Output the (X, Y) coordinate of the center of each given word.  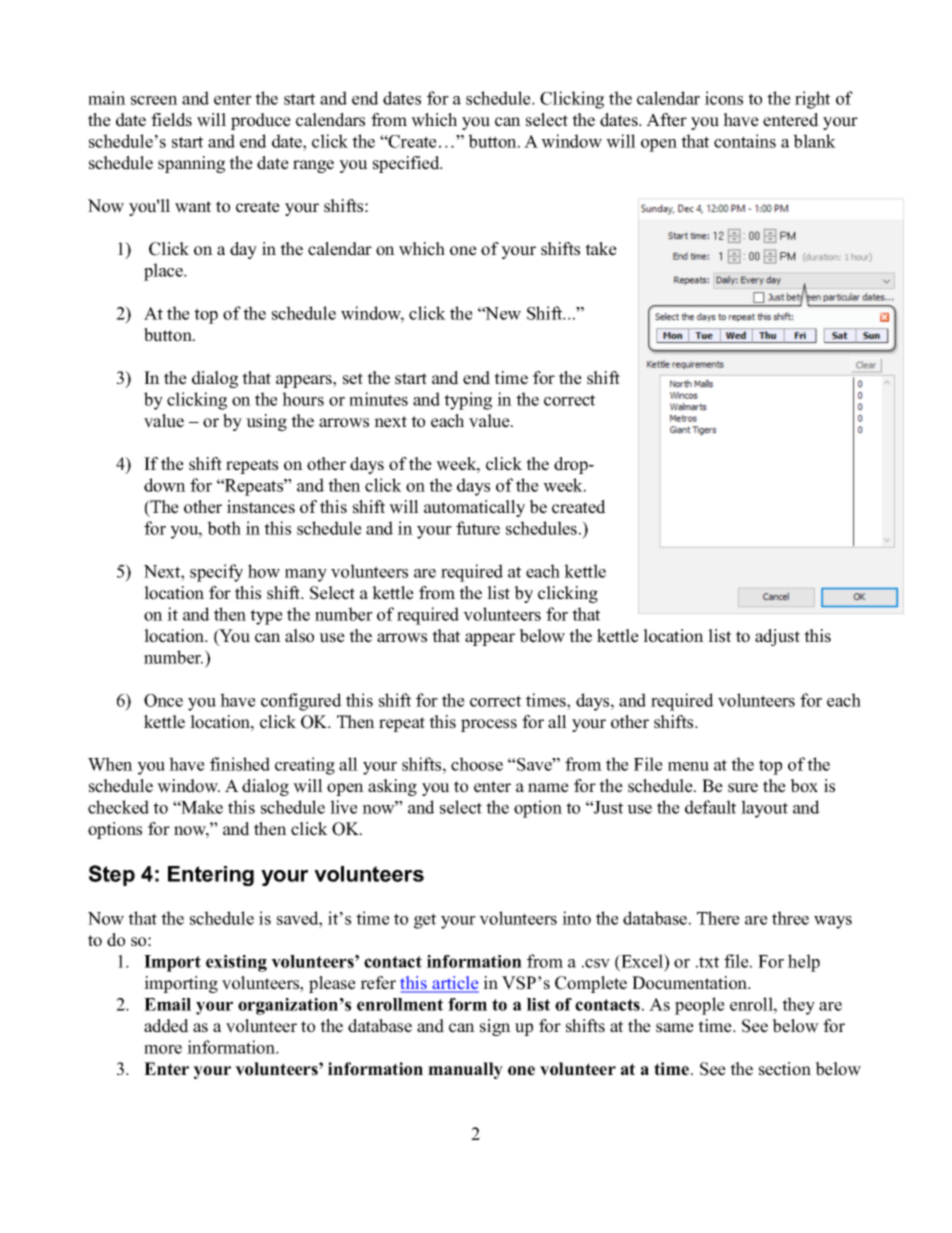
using (266, 422)
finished (240, 764)
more (163, 1049)
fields (171, 120)
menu (688, 766)
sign (495, 1027)
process (489, 725)
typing (468, 401)
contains (745, 141)
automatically (474, 508)
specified (407, 164)
